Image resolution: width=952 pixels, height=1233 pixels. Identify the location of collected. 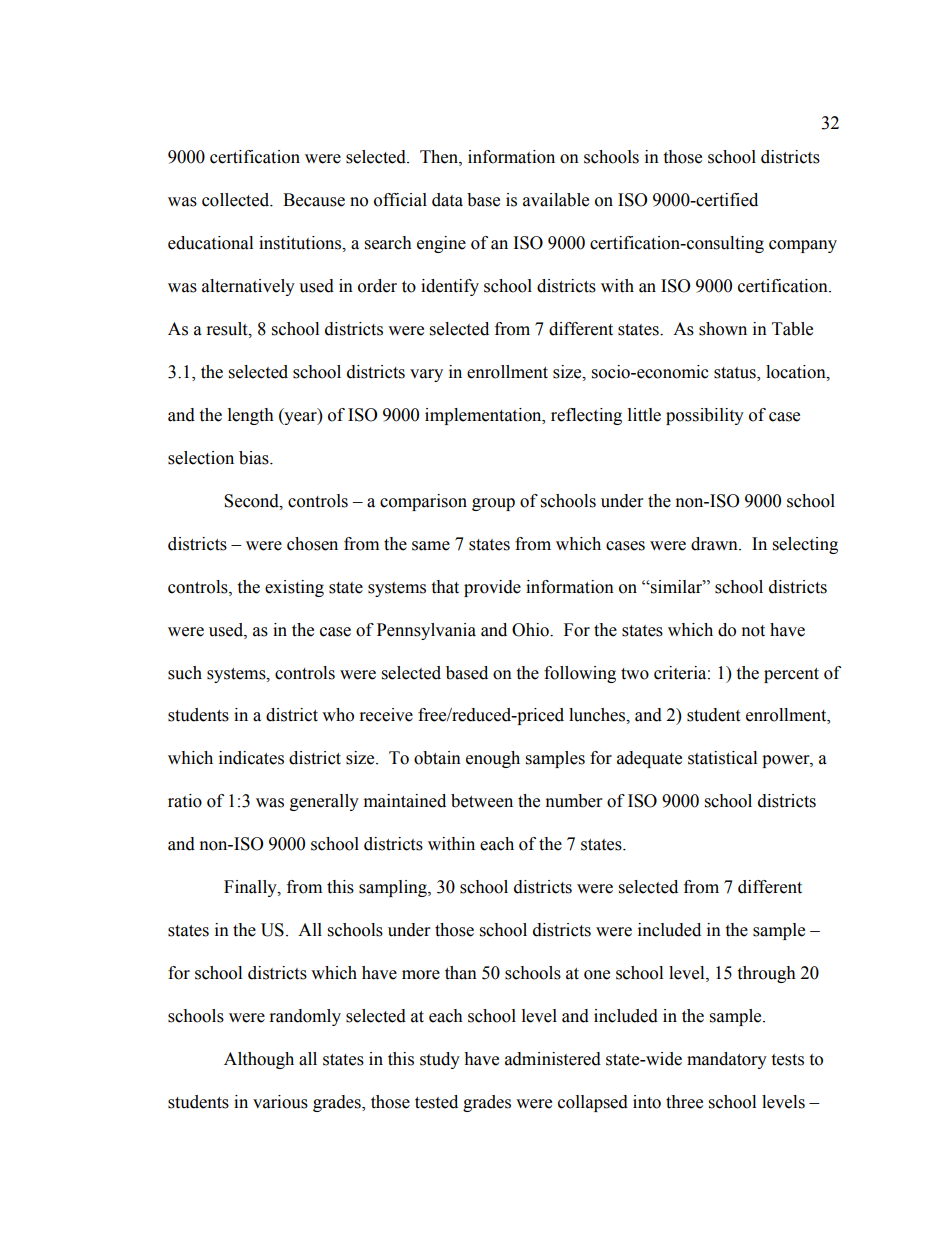
(237, 200).
